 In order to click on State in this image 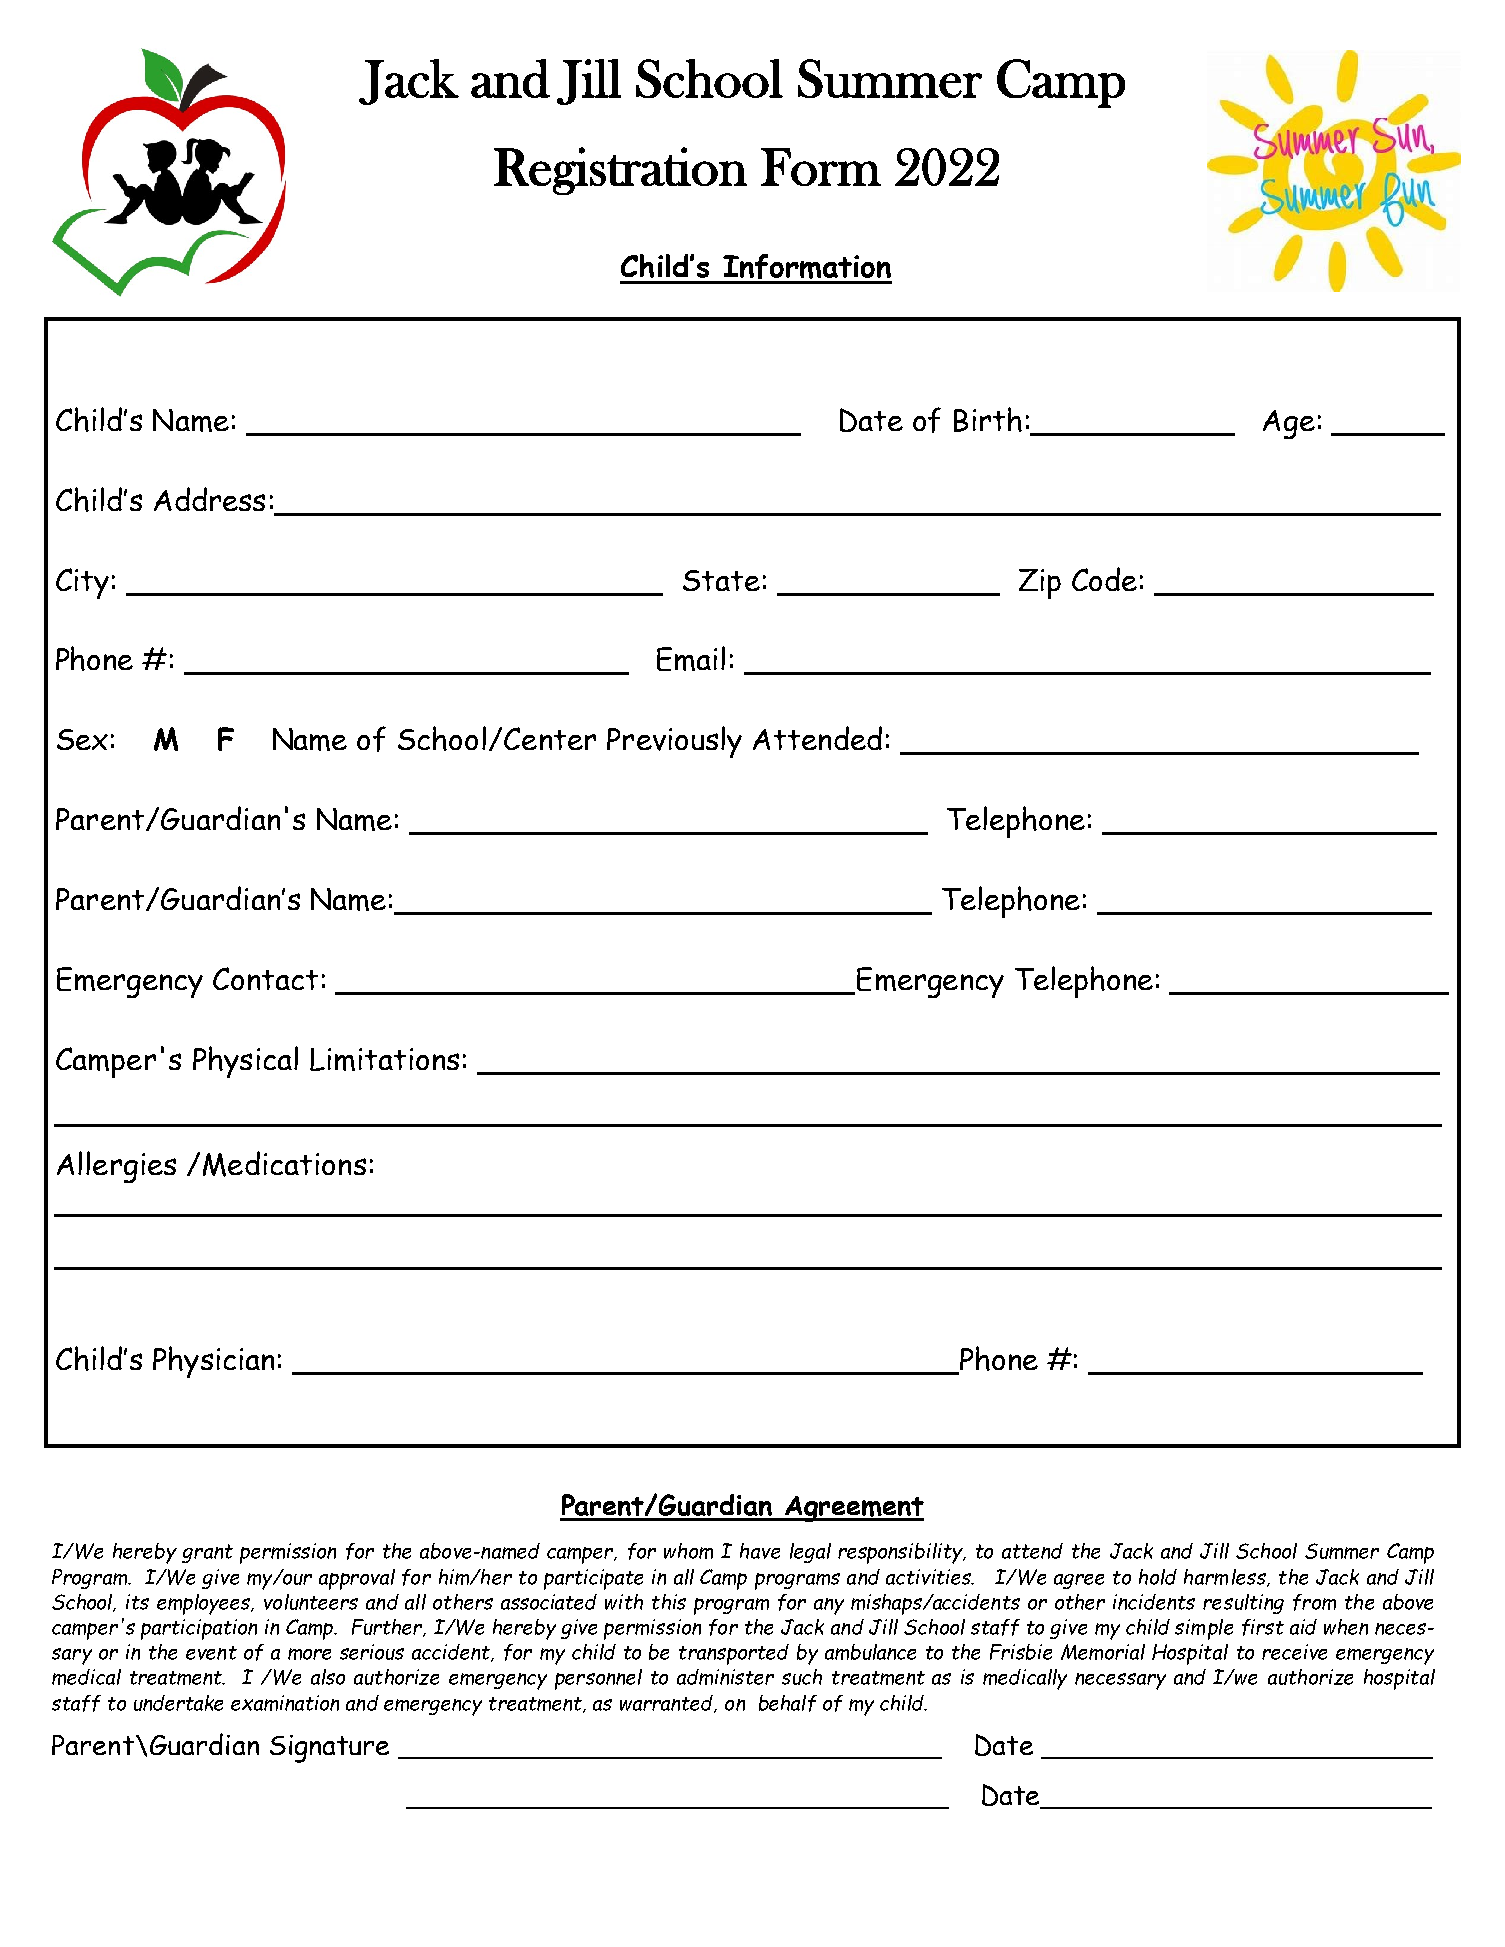, I will do `click(721, 580)`.
